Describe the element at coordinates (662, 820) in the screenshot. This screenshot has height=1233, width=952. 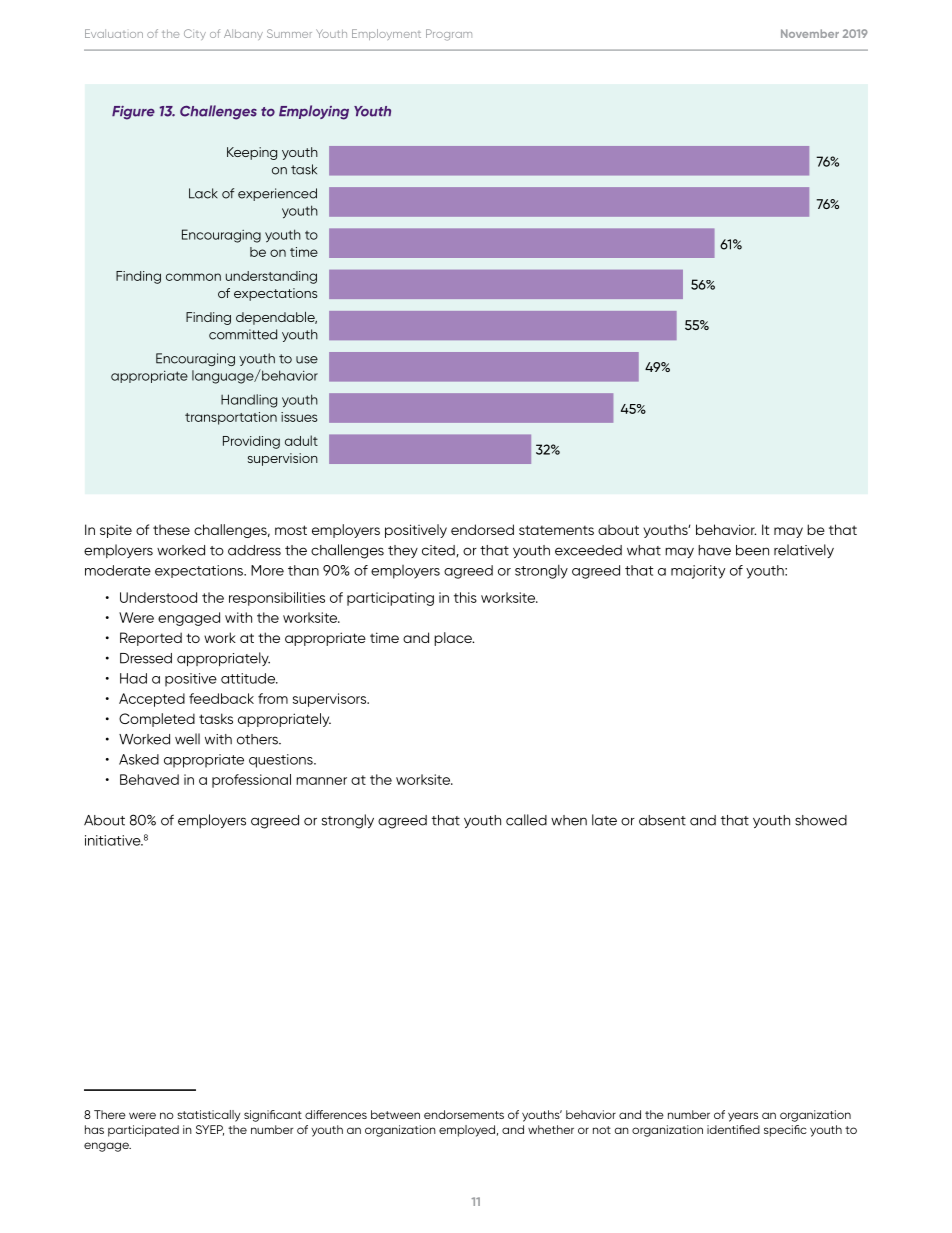
I see `absent` at that location.
